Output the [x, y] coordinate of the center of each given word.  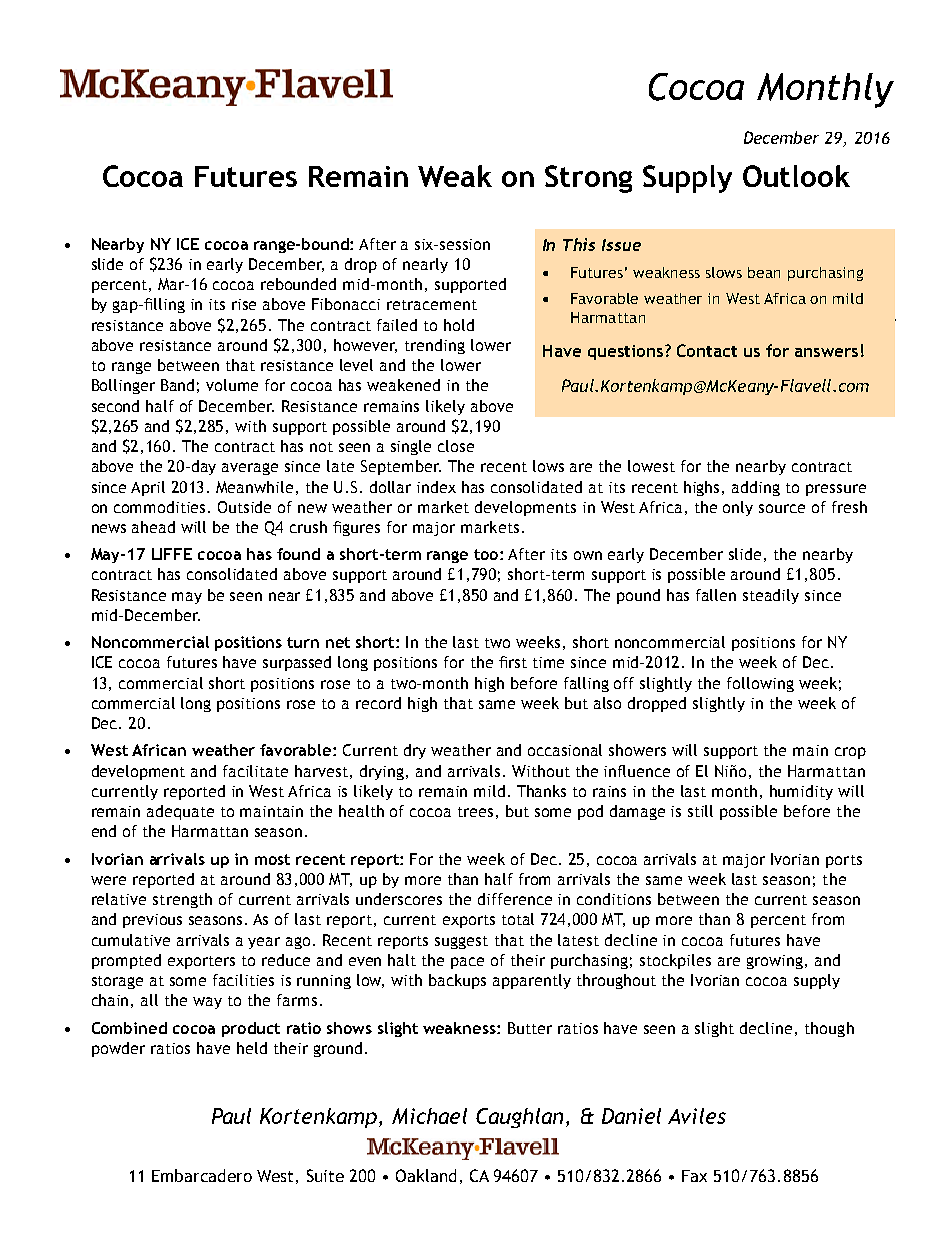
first [513, 662]
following [760, 684]
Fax [694, 1176]
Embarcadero [202, 1175]
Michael [429, 1116]
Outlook [796, 176]
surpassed [297, 663]
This [579, 244]
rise [244, 304]
